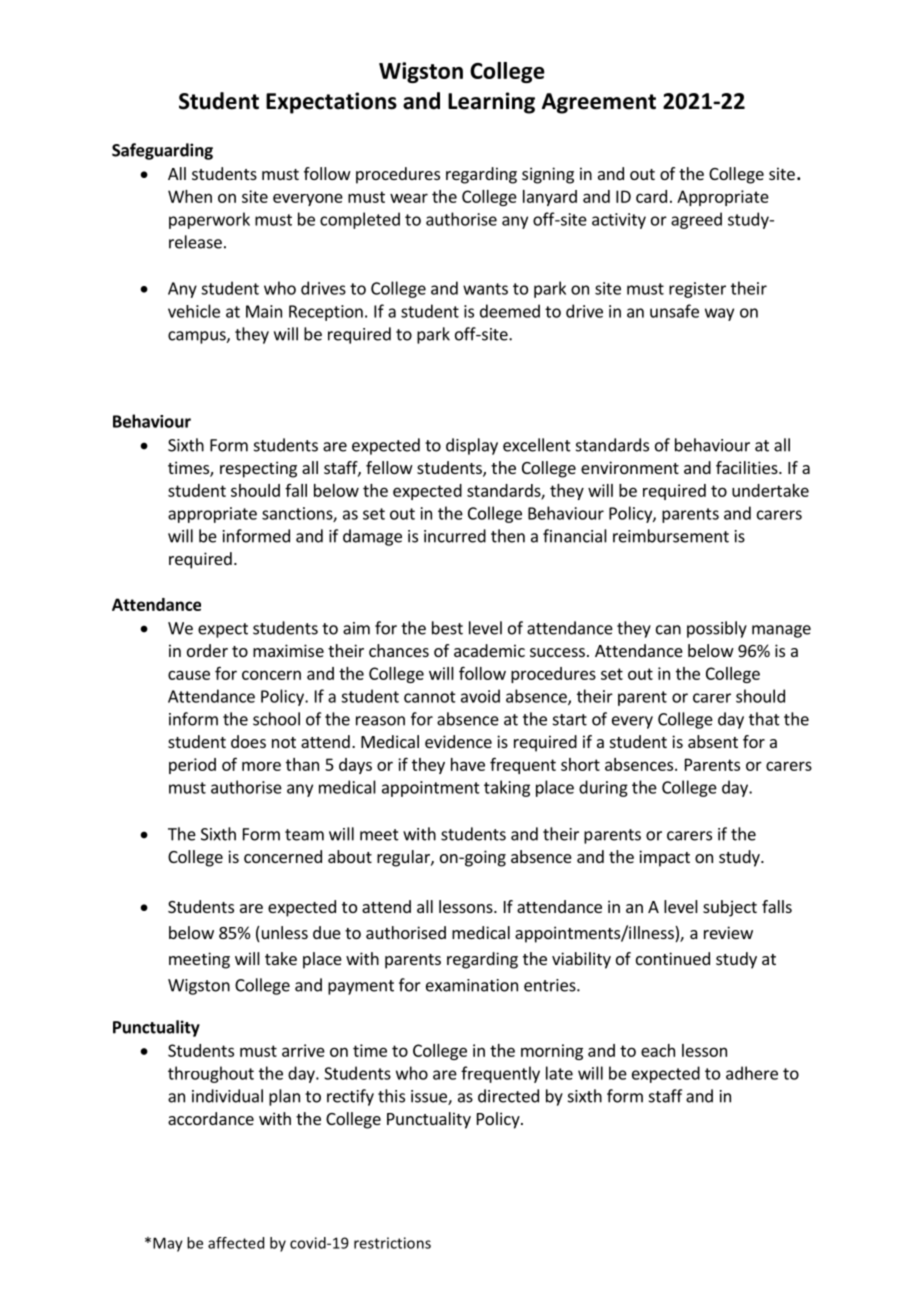 This page has height=1308, width=924. Describe the element at coordinates (651, 196) in the page. I see `card` at that location.
